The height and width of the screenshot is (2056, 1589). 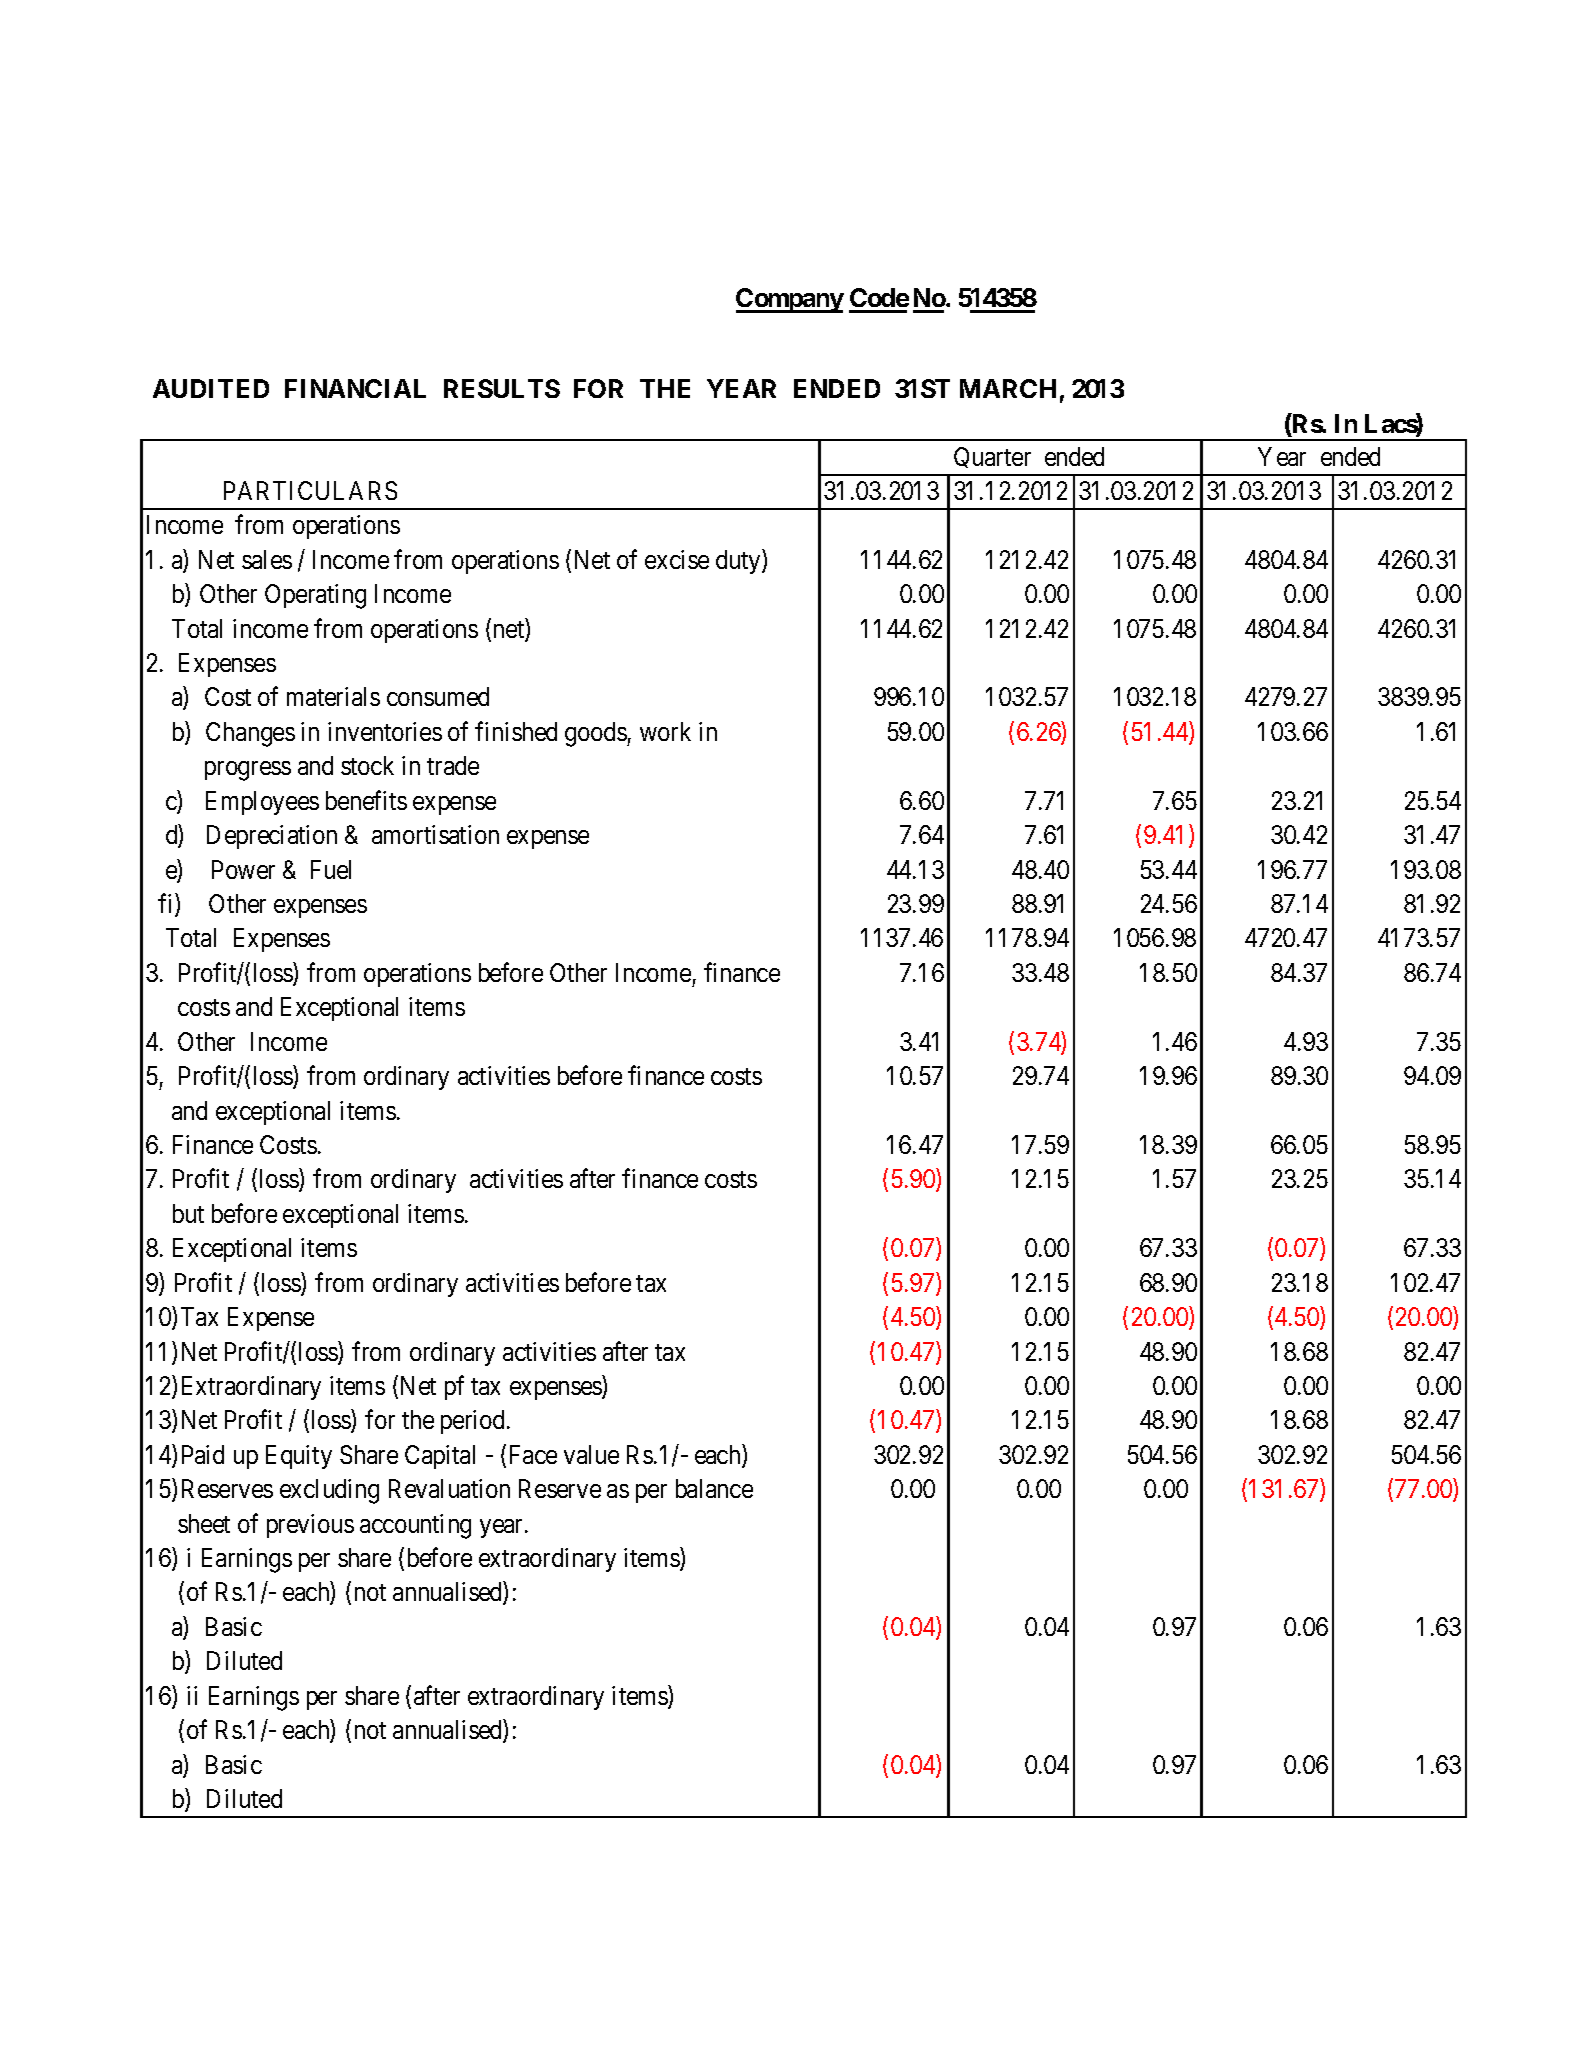 What do you see at coordinates (243, 869) in the screenshot?
I see `Power` at bounding box center [243, 869].
